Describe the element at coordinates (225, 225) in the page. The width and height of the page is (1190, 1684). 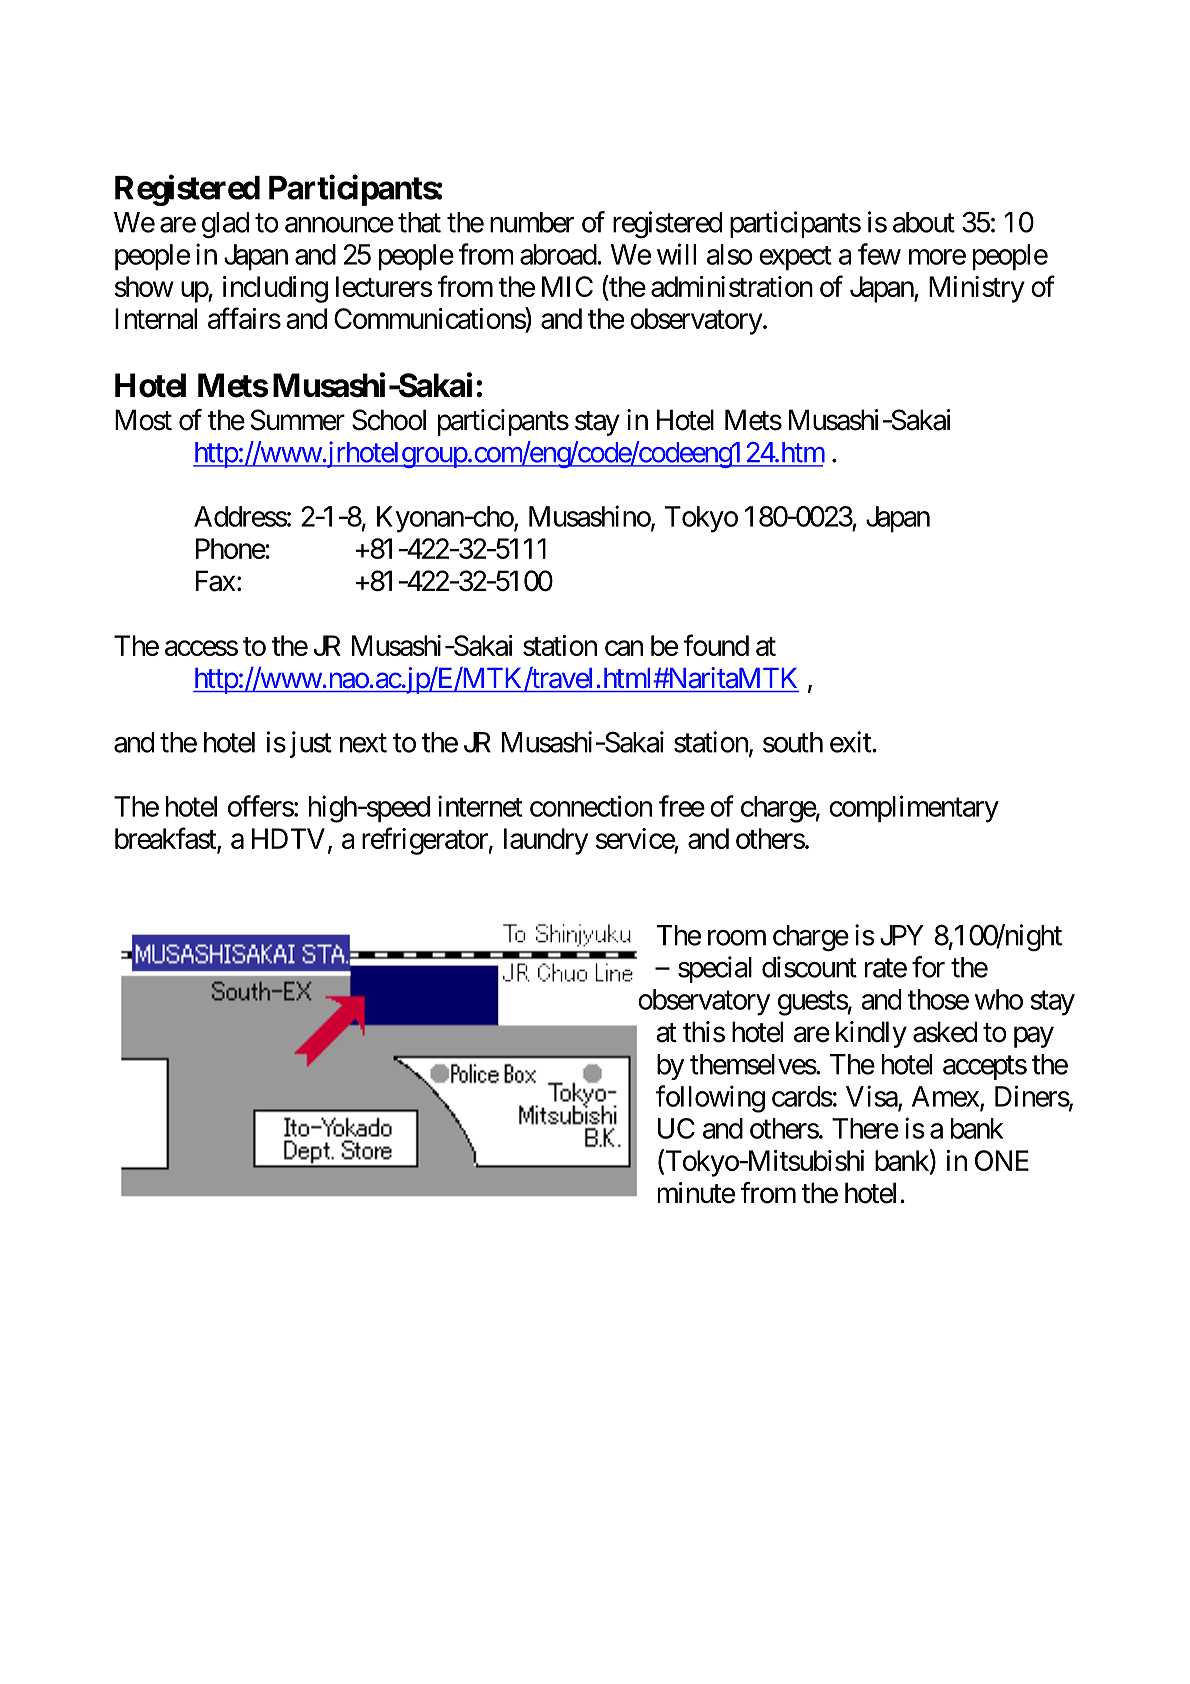
I see `glad` at that location.
